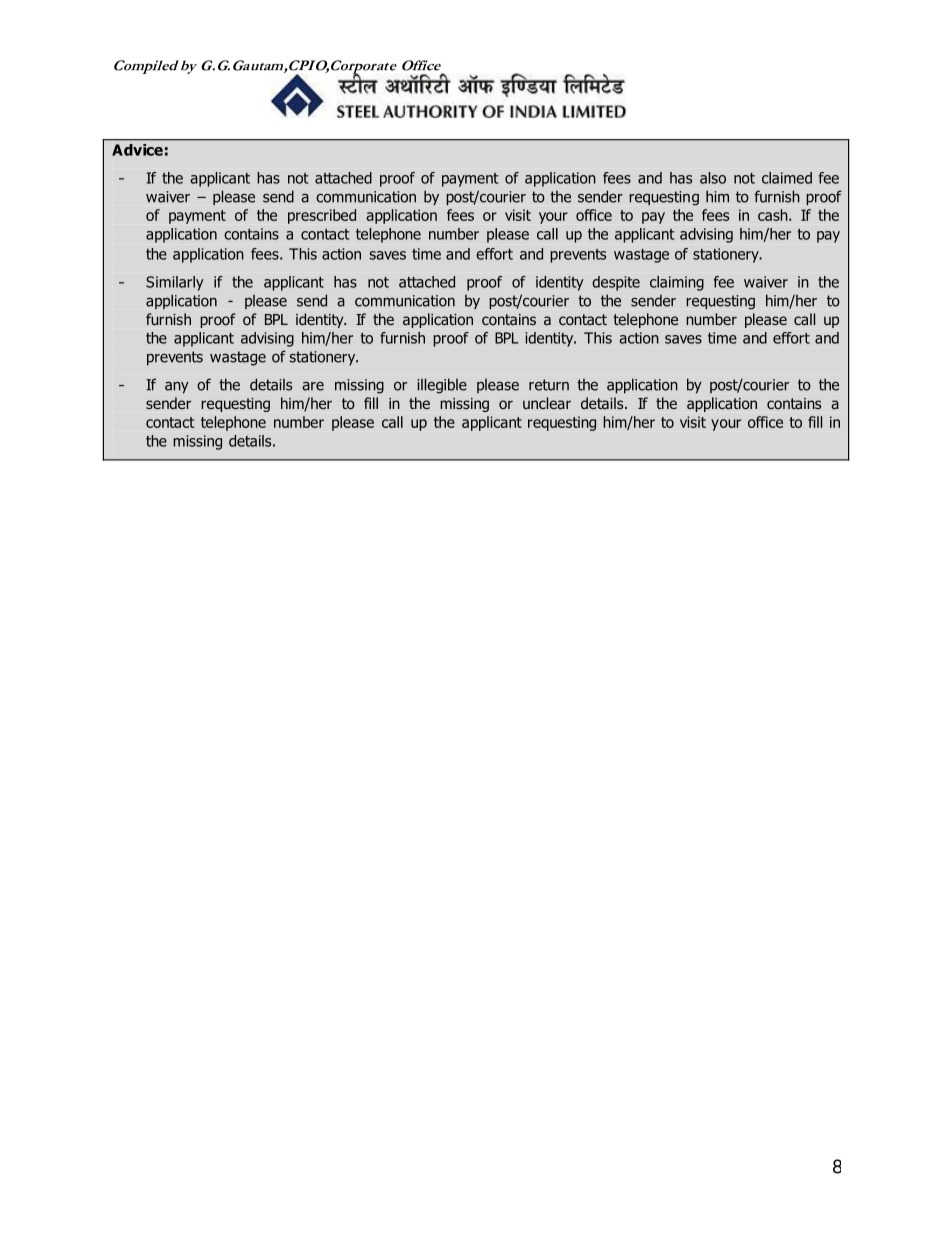 This image has width=952, height=1233. What do you see at coordinates (787, 178) in the image?
I see `claimed` at bounding box center [787, 178].
